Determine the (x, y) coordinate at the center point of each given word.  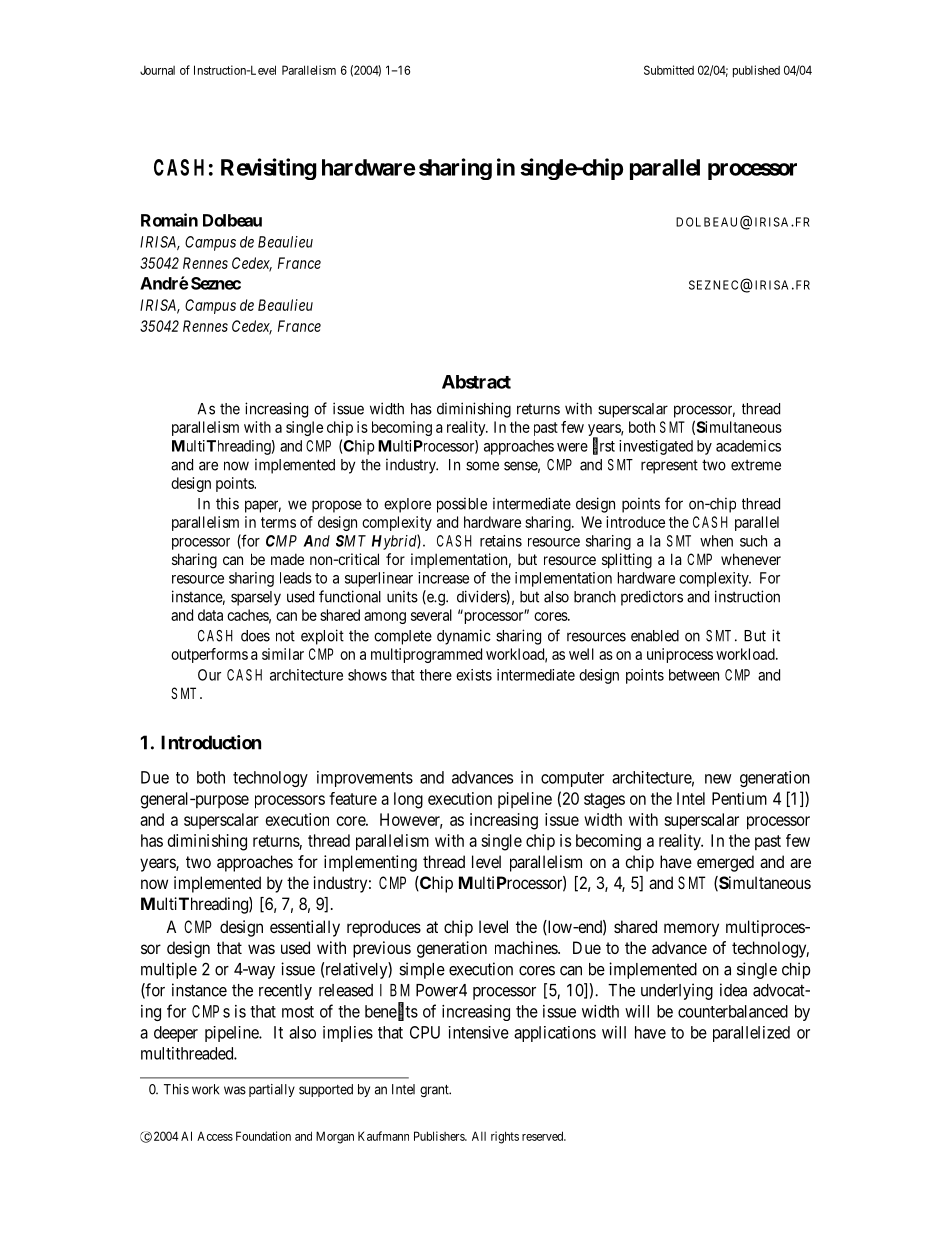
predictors (652, 598)
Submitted (669, 70)
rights (505, 1137)
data (210, 615)
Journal (157, 70)
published (756, 71)
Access (215, 1136)
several (431, 615)
